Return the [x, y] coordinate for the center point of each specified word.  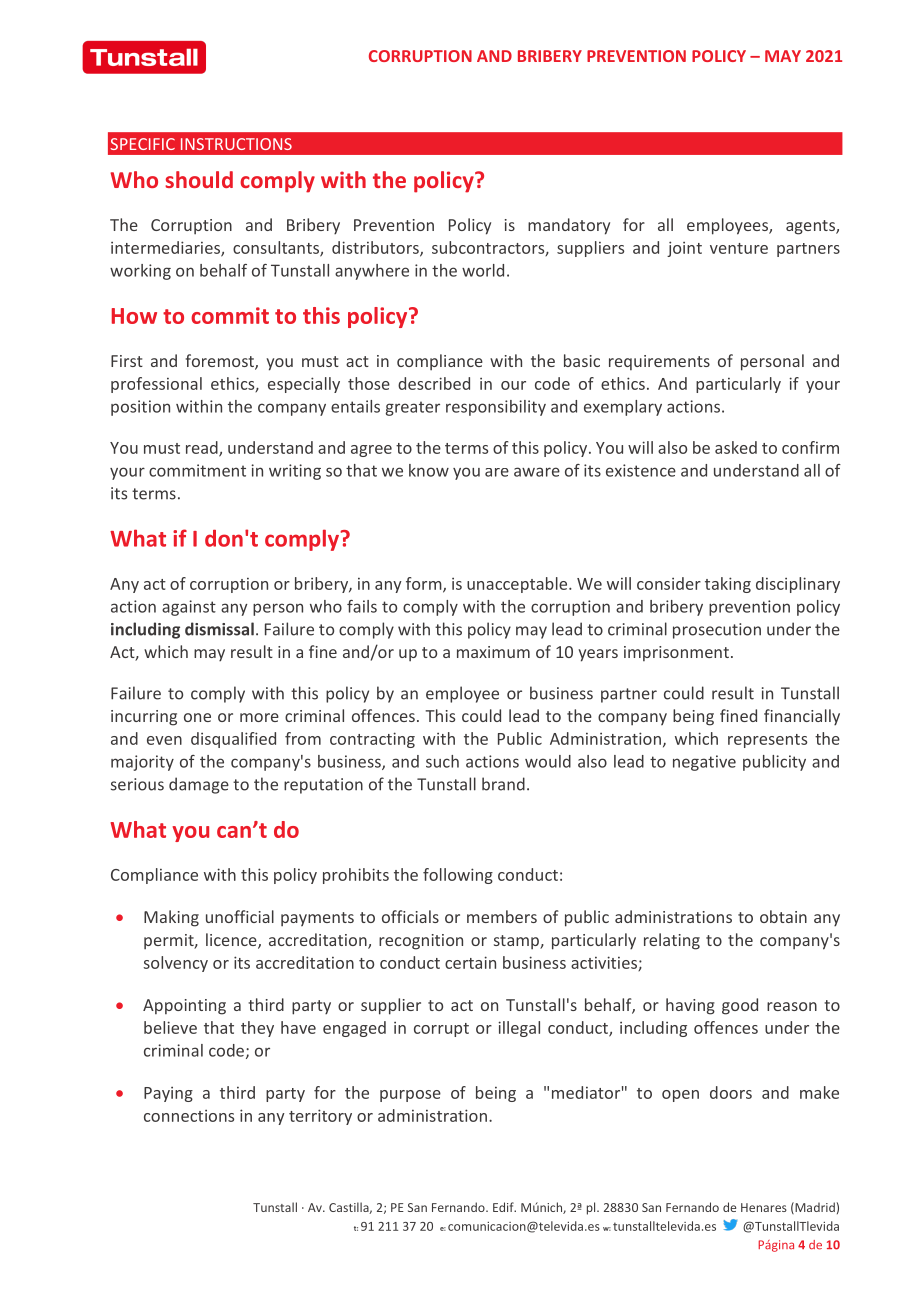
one [197, 717]
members [502, 916]
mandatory [569, 226]
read [203, 448]
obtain [783, 916]
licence [232, 941]
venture [739, 248]
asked [736, 447]
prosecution [717, 631]
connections [189, 1116]
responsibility [496, 408]
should [199, 179]
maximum [493, 652]
